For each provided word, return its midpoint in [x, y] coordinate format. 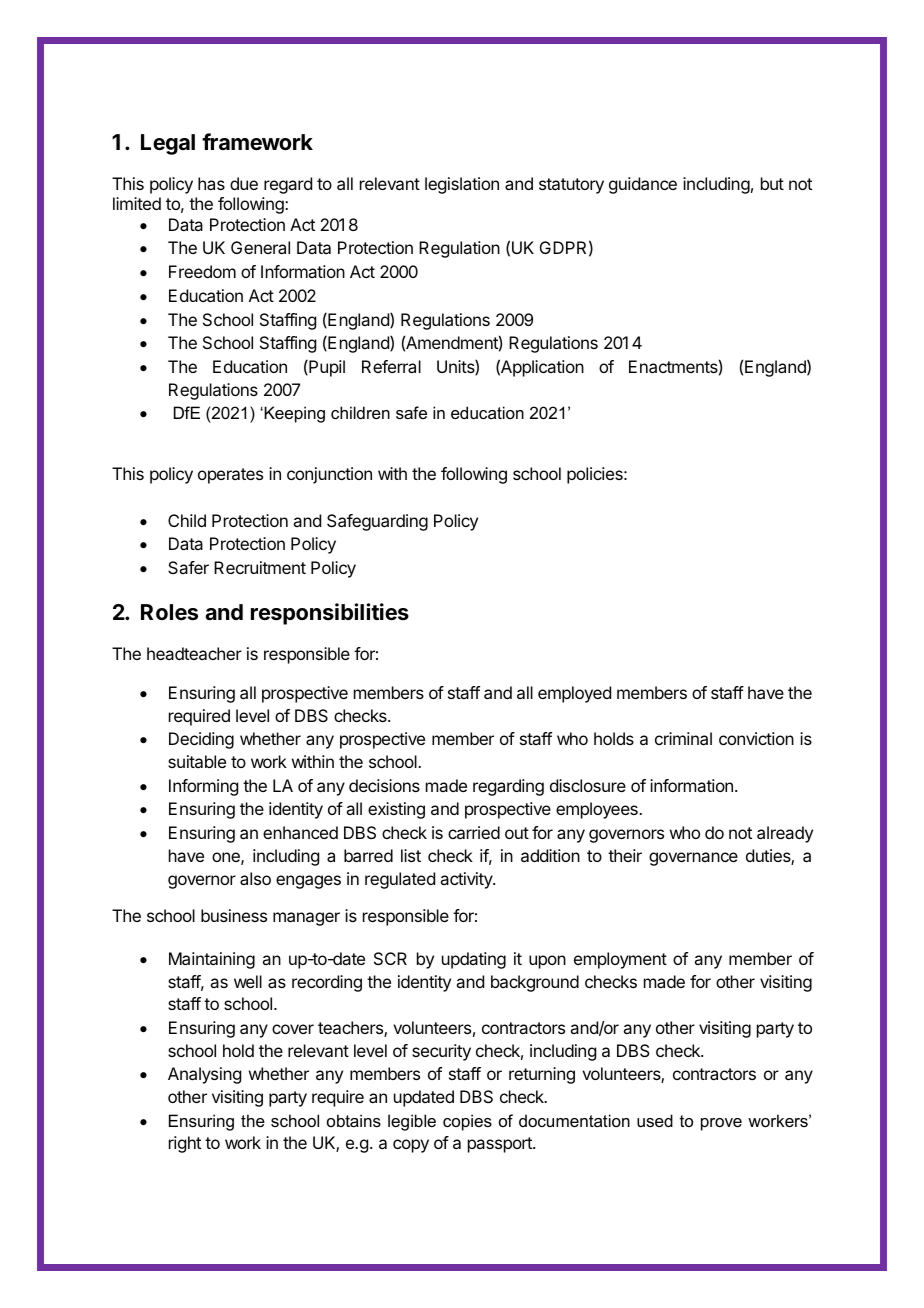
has [211, 183]
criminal [683, 738]
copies [467, 1122]
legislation [462, 185]
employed [574, 694]
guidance [643, 185]
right [185, 1144]
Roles [169, 612]
